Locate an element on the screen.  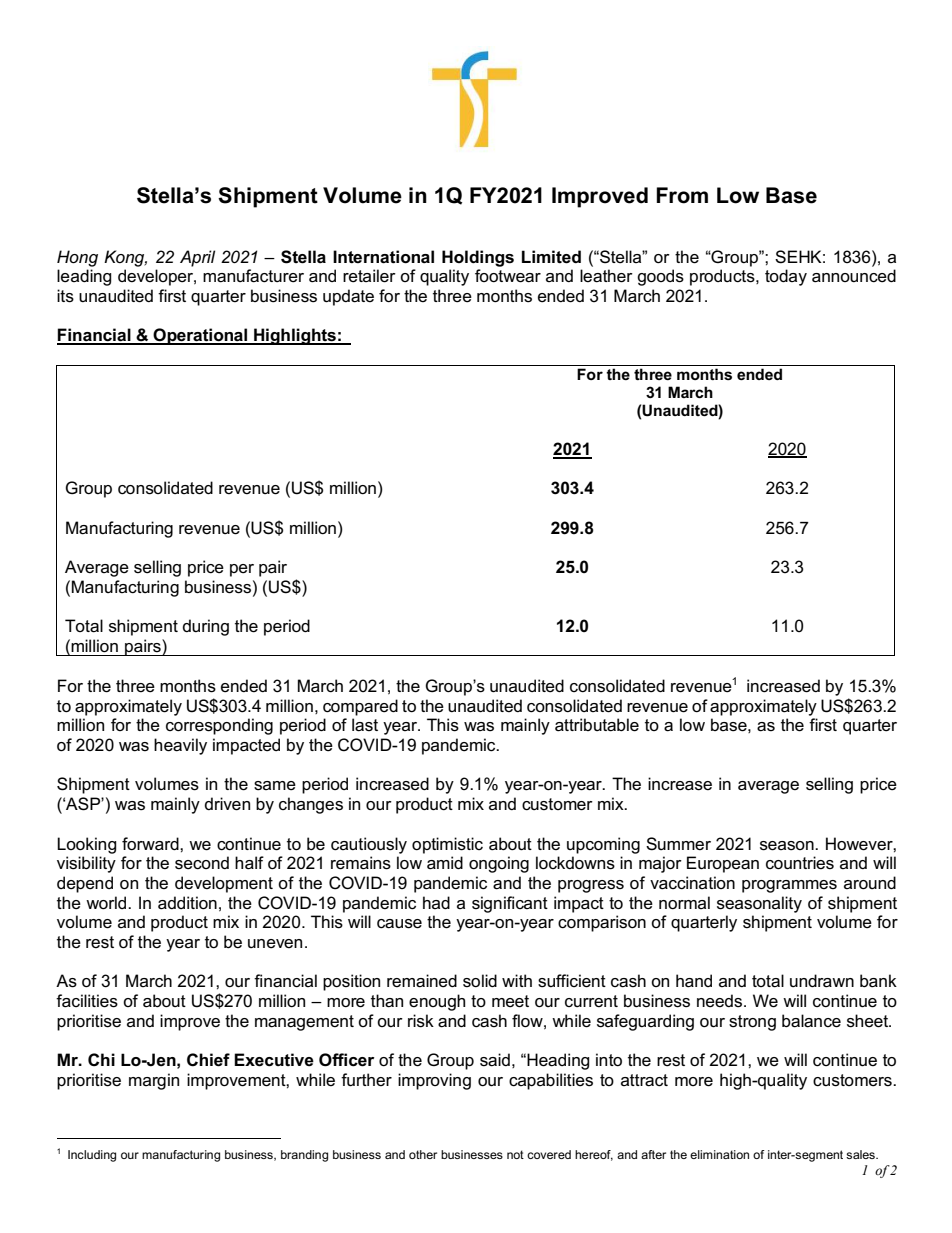
during is located at coordinates (206, 627).
